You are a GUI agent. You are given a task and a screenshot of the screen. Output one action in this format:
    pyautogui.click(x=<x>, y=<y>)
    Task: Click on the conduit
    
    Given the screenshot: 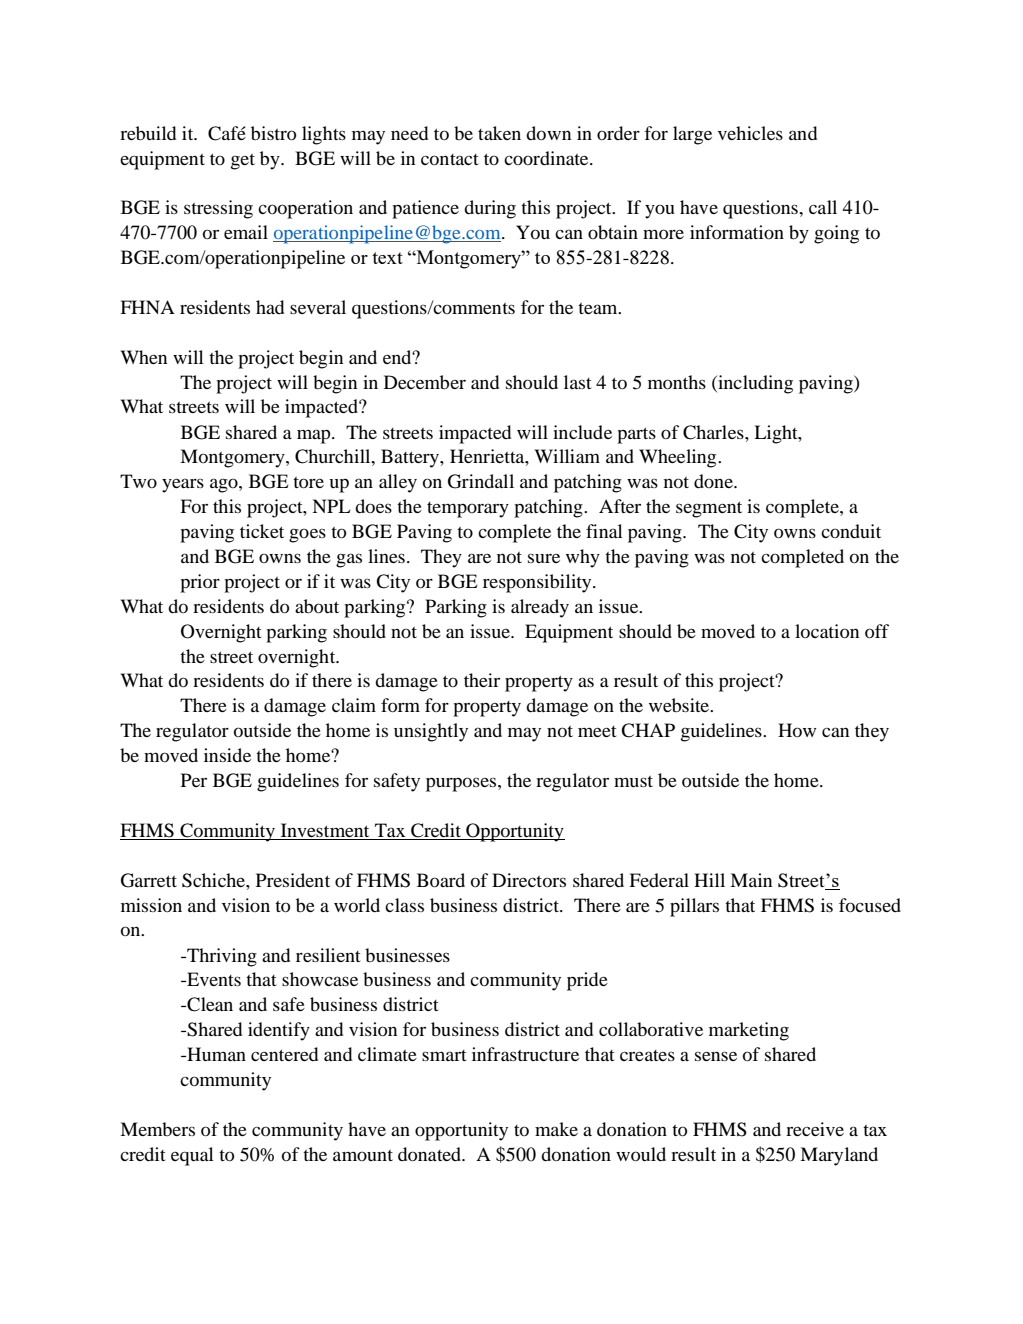 What is the action you would take?
    pyautogui.click(x=851, y=531)
